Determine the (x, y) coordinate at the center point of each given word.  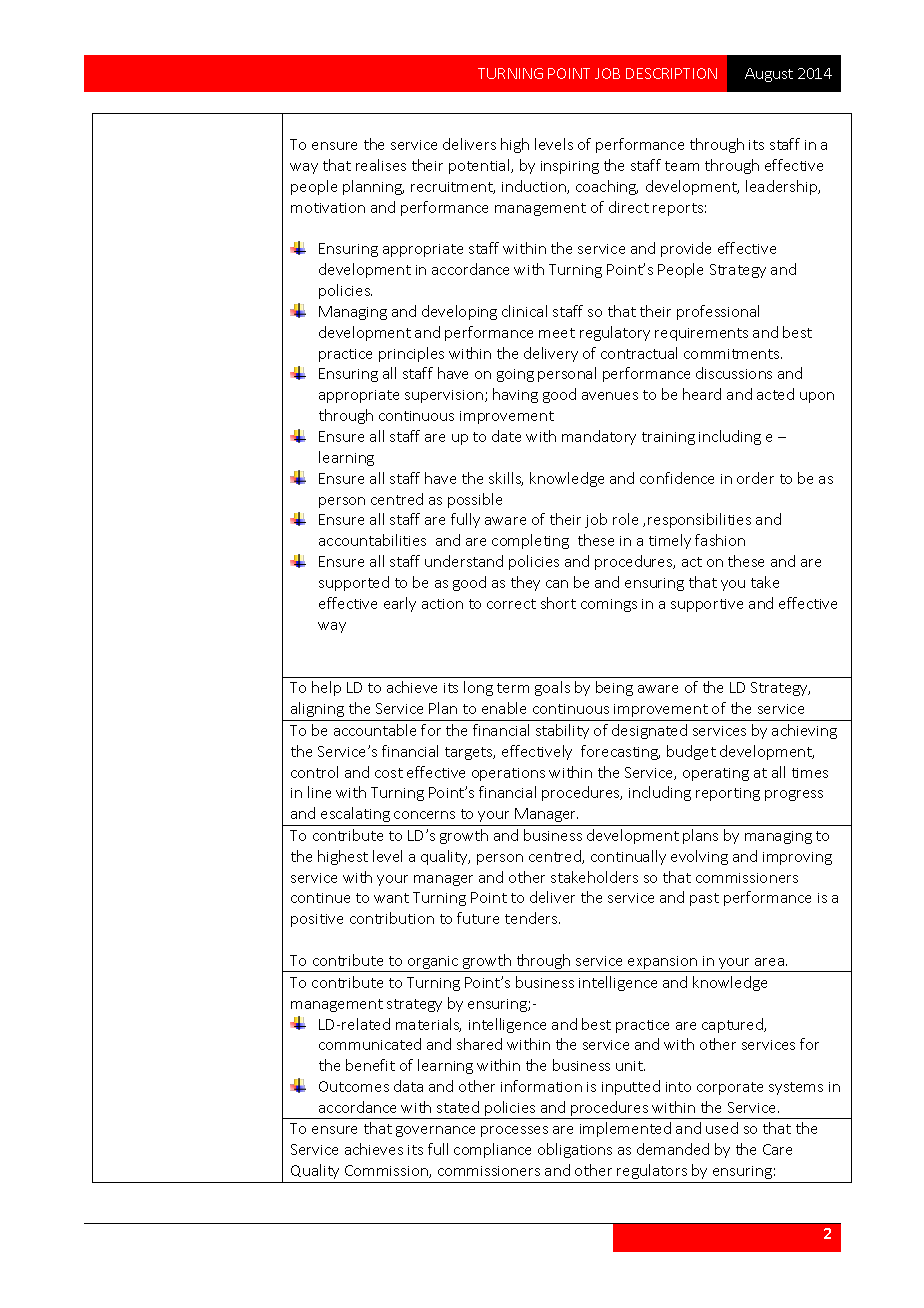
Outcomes (354, 1086)
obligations (575, 1150)
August (769, 75)
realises (381, 165)
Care (777, 1149)
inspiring (570, 167)
